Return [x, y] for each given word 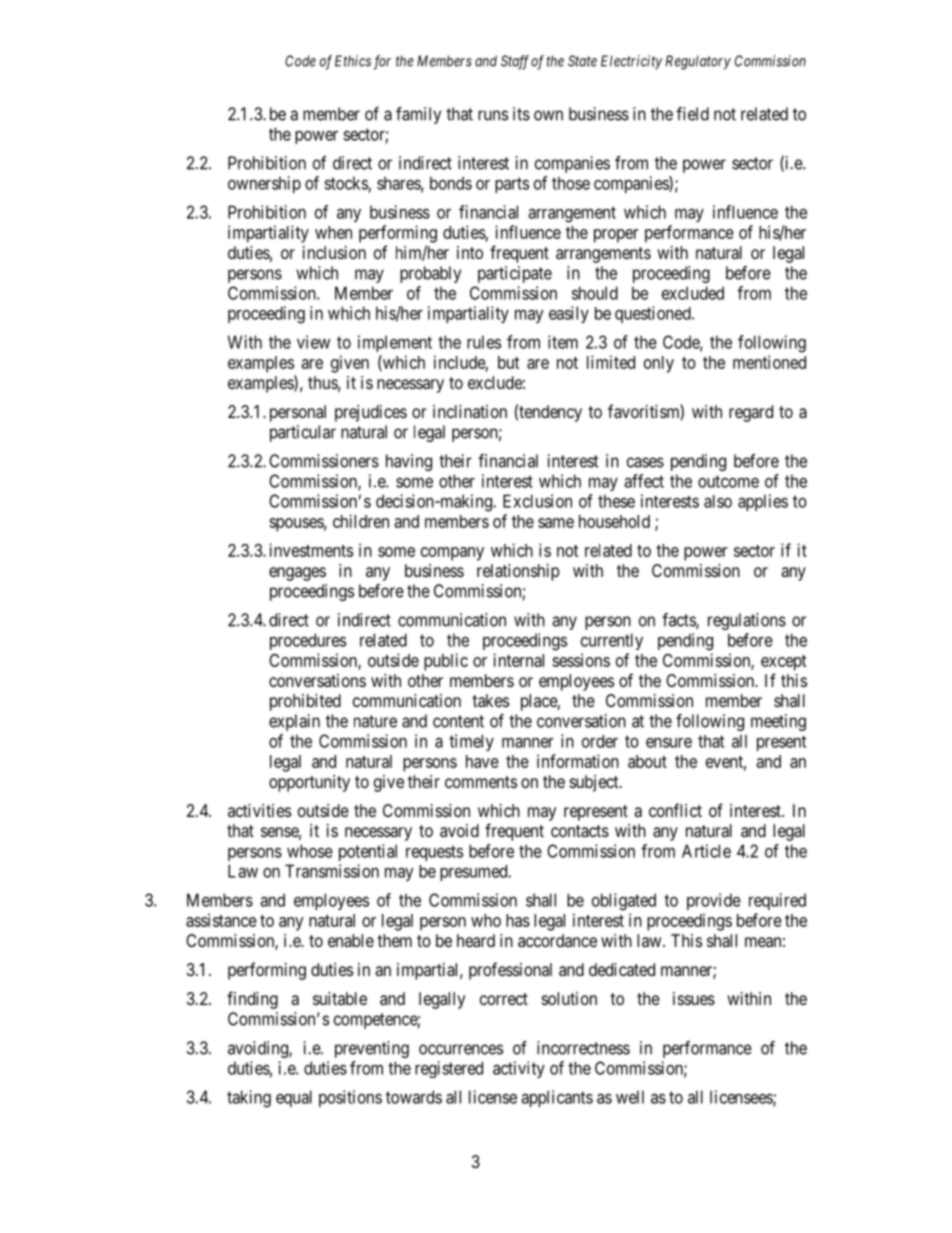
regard [751, 413]
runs [493, 115]
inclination [470, 411]
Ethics [353, 61]
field [692, 114]
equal [294, 1098]
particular [303, 433]
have [482, 761]
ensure [669, 742]
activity [519, 1069]
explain [294, 722]
